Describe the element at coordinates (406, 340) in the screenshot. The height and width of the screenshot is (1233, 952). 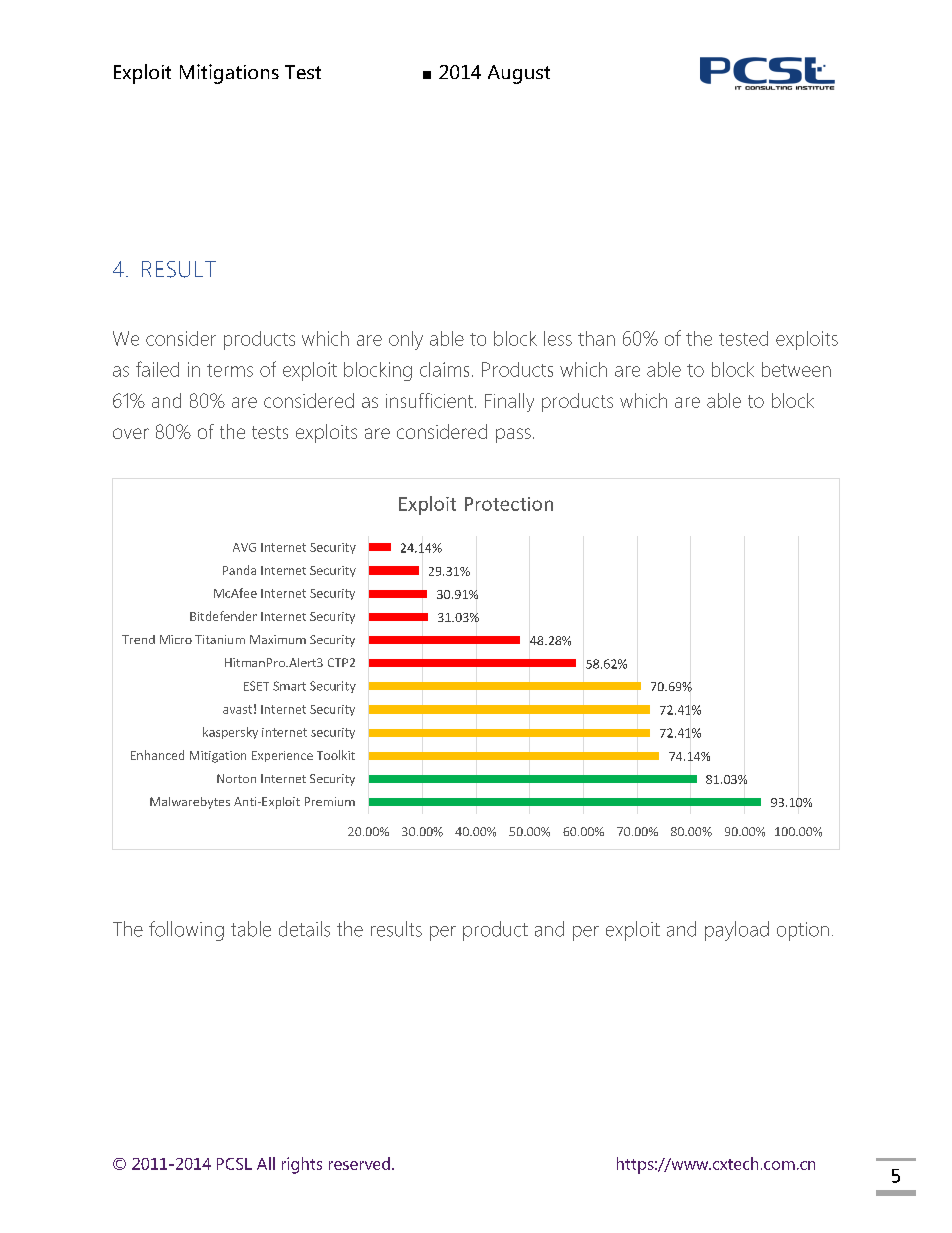
I see `only` at that location.
